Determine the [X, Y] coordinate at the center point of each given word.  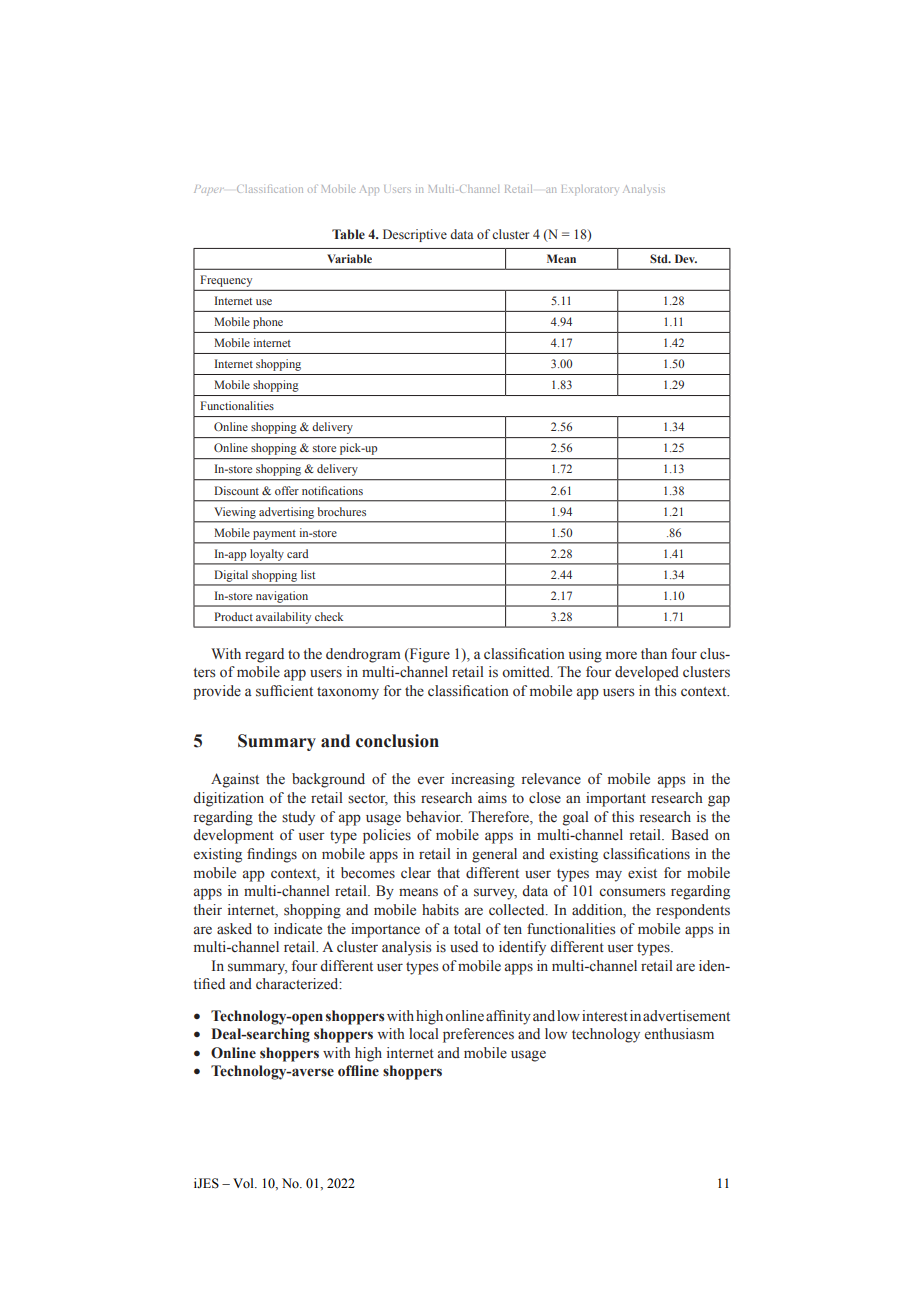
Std [660, 258]
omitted [527, 672]
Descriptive [415, 235]
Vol [244, 1183]
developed [647, 673]
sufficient [284, 691]
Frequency [226, 281]
